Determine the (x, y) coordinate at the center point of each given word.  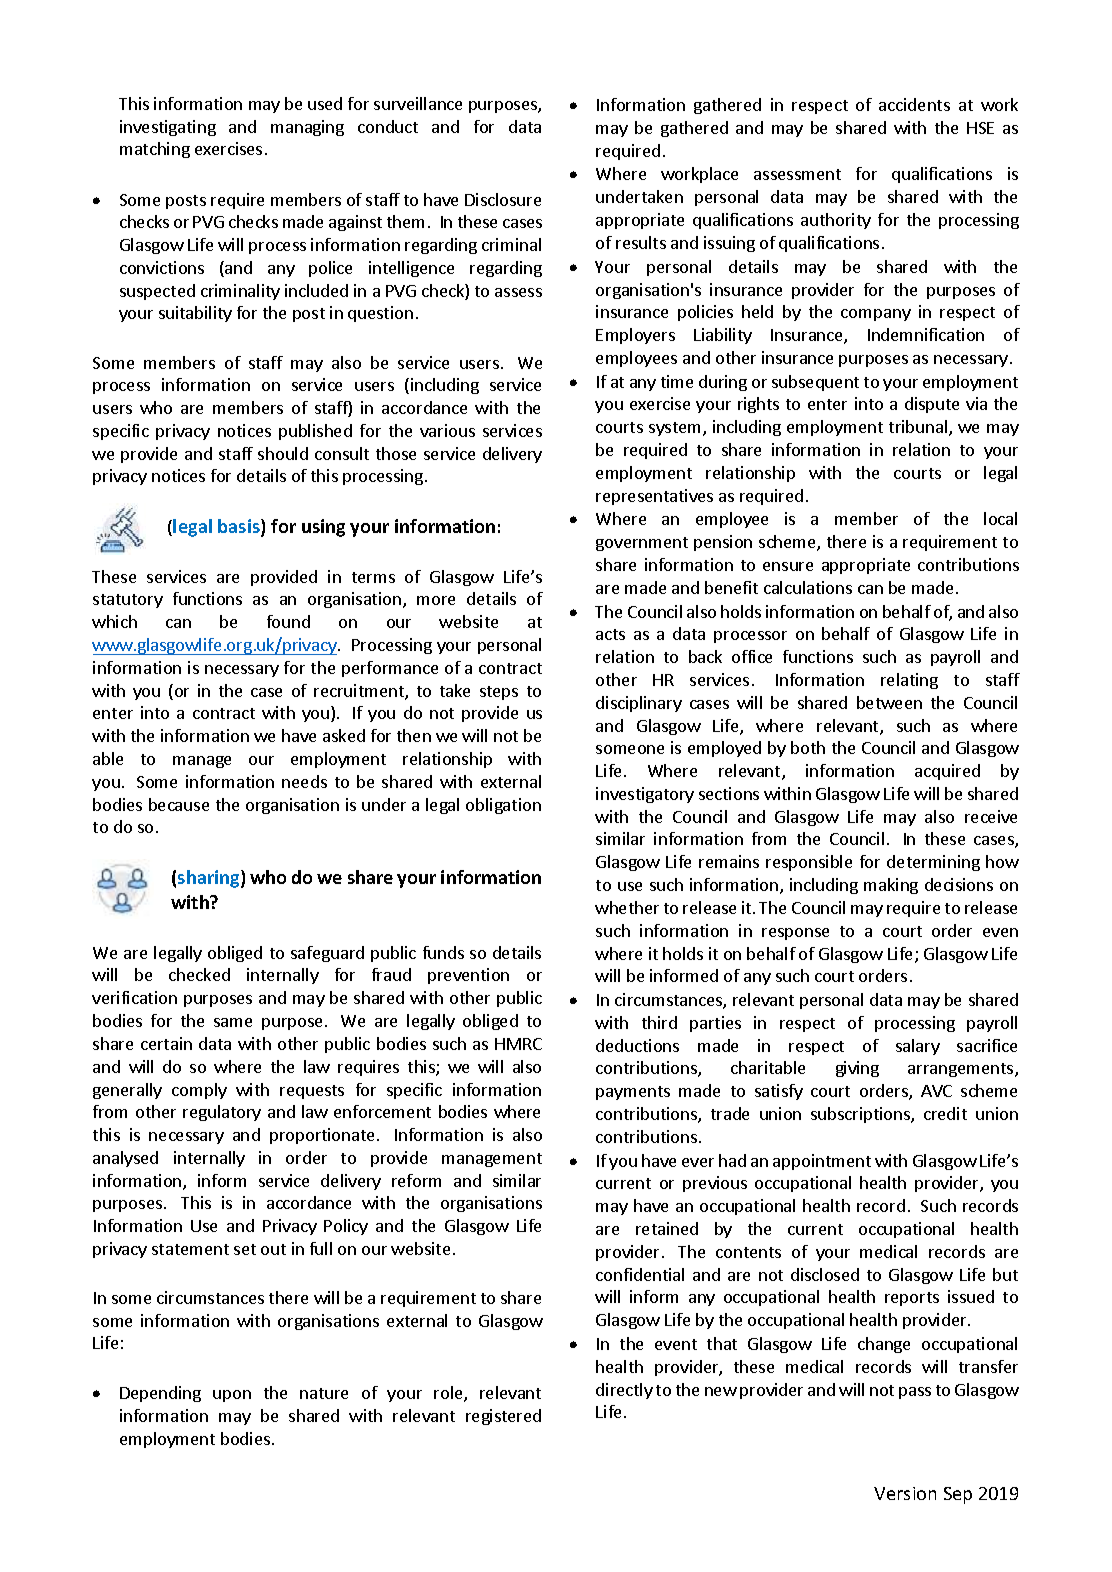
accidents (914, 104)
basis (240, 527)
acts (610, 634)
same (233, 1022)
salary (918, 1047)
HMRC (518, 1044)
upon (232, 1396)
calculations (808, 587)
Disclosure (503, 199)
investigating (168, 128)
